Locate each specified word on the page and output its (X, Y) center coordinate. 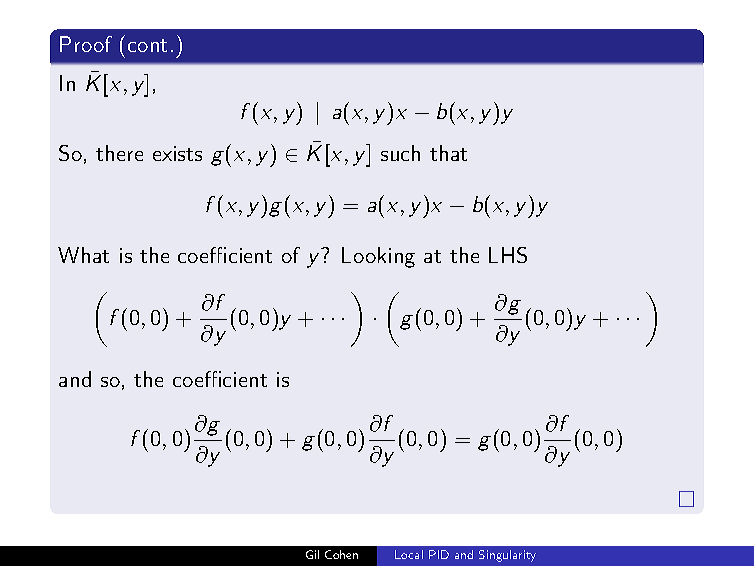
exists (177, 153)
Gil (312, 554)
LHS (508, 255)
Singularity (507, 556)
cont (147, 45)
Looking (378, 257)
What (83, 255)
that (448, 153)
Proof (86, 44)
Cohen (341, 554)
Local (409, 554)
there (119, 153)
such (400, 153)
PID (439, 554)
